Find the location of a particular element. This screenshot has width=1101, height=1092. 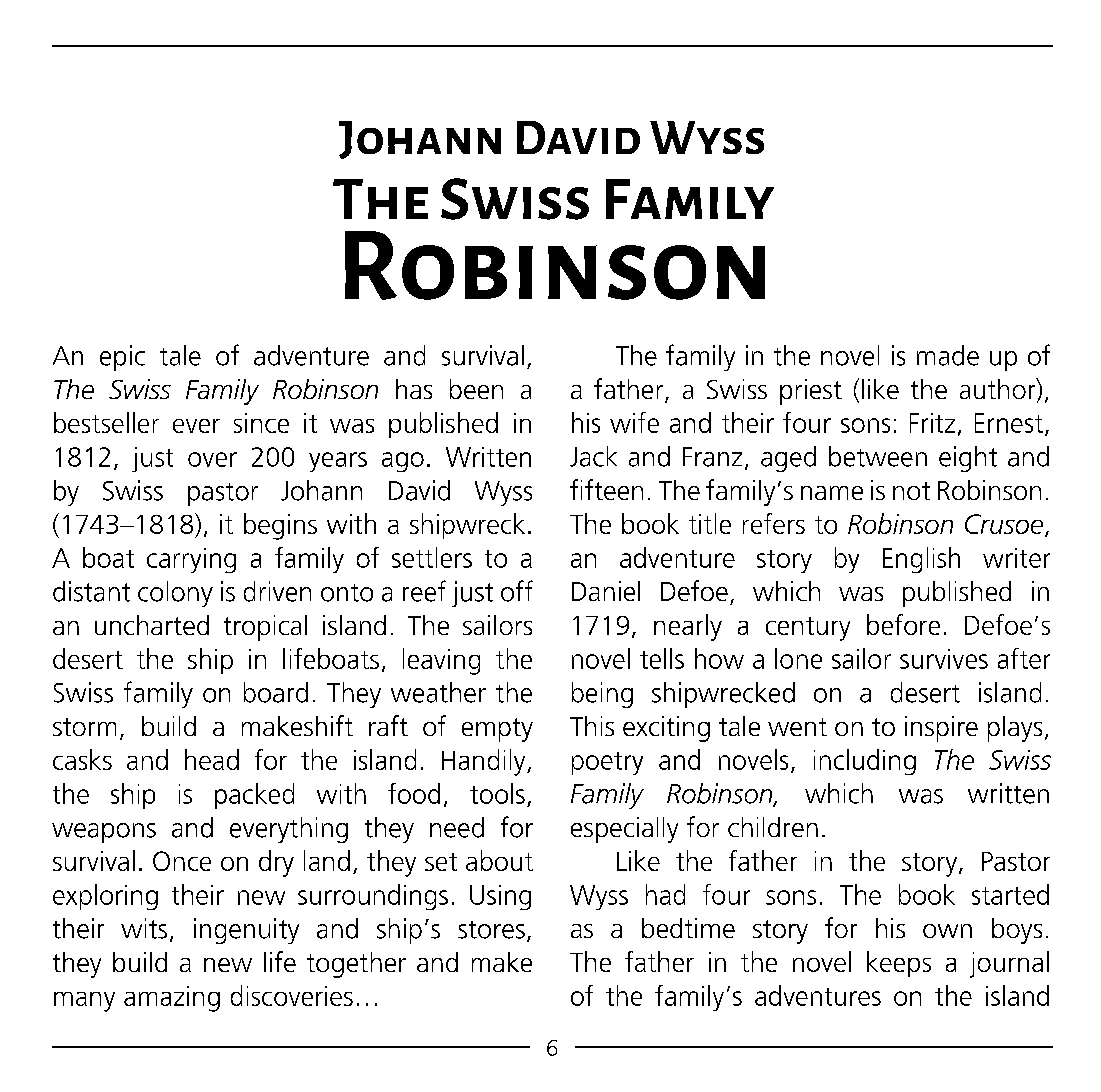

been is located at coordinates (476, 389).
